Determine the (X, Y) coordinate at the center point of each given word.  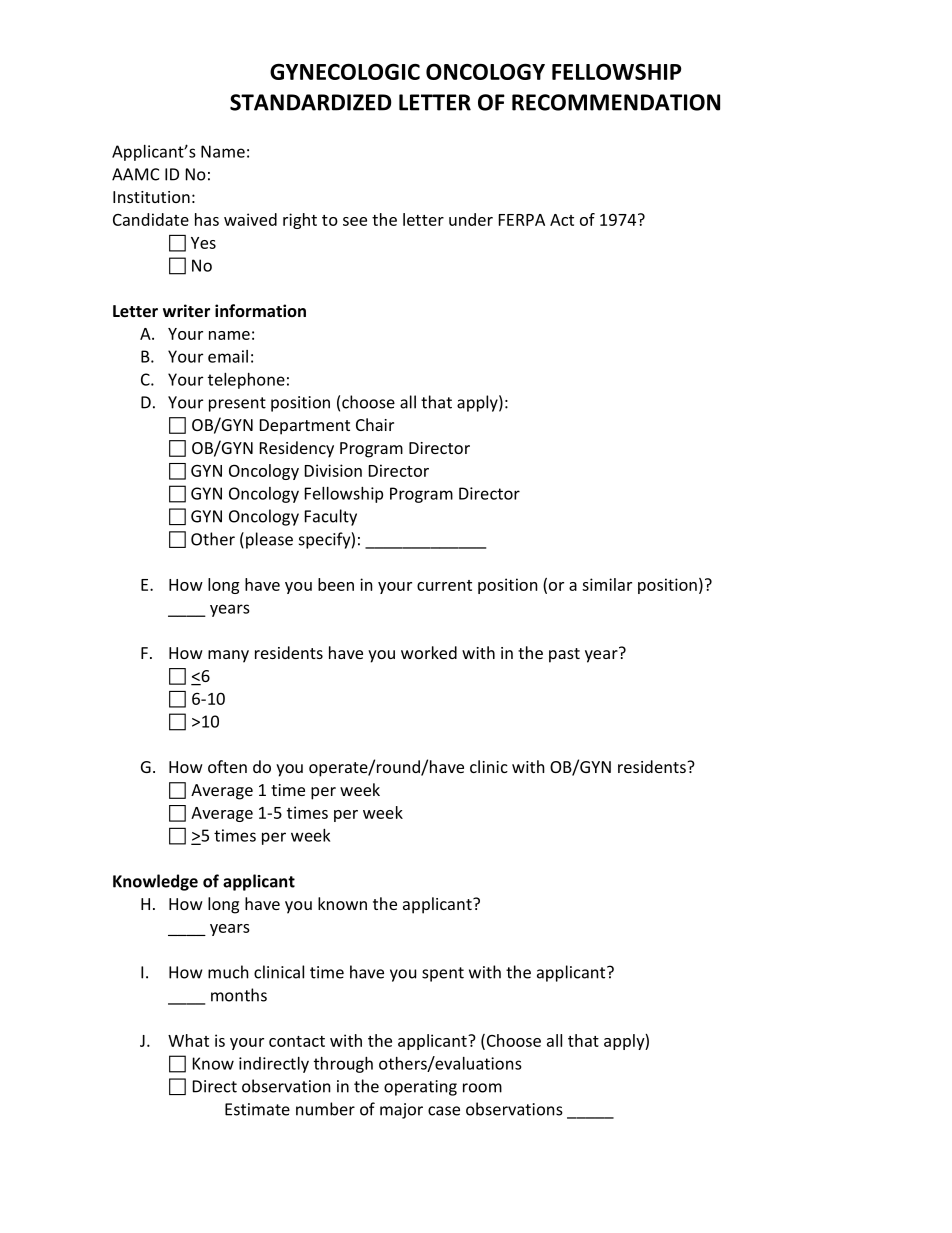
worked (429, 652)
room (482, 1088)
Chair (375, 424)
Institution (151, 197)
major (401, 1111)
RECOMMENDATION (616, 102)
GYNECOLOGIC (345, 71)
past (564, 655)
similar (607, 584)
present (237, 404)
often (227, 766)
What (188, 1040)
